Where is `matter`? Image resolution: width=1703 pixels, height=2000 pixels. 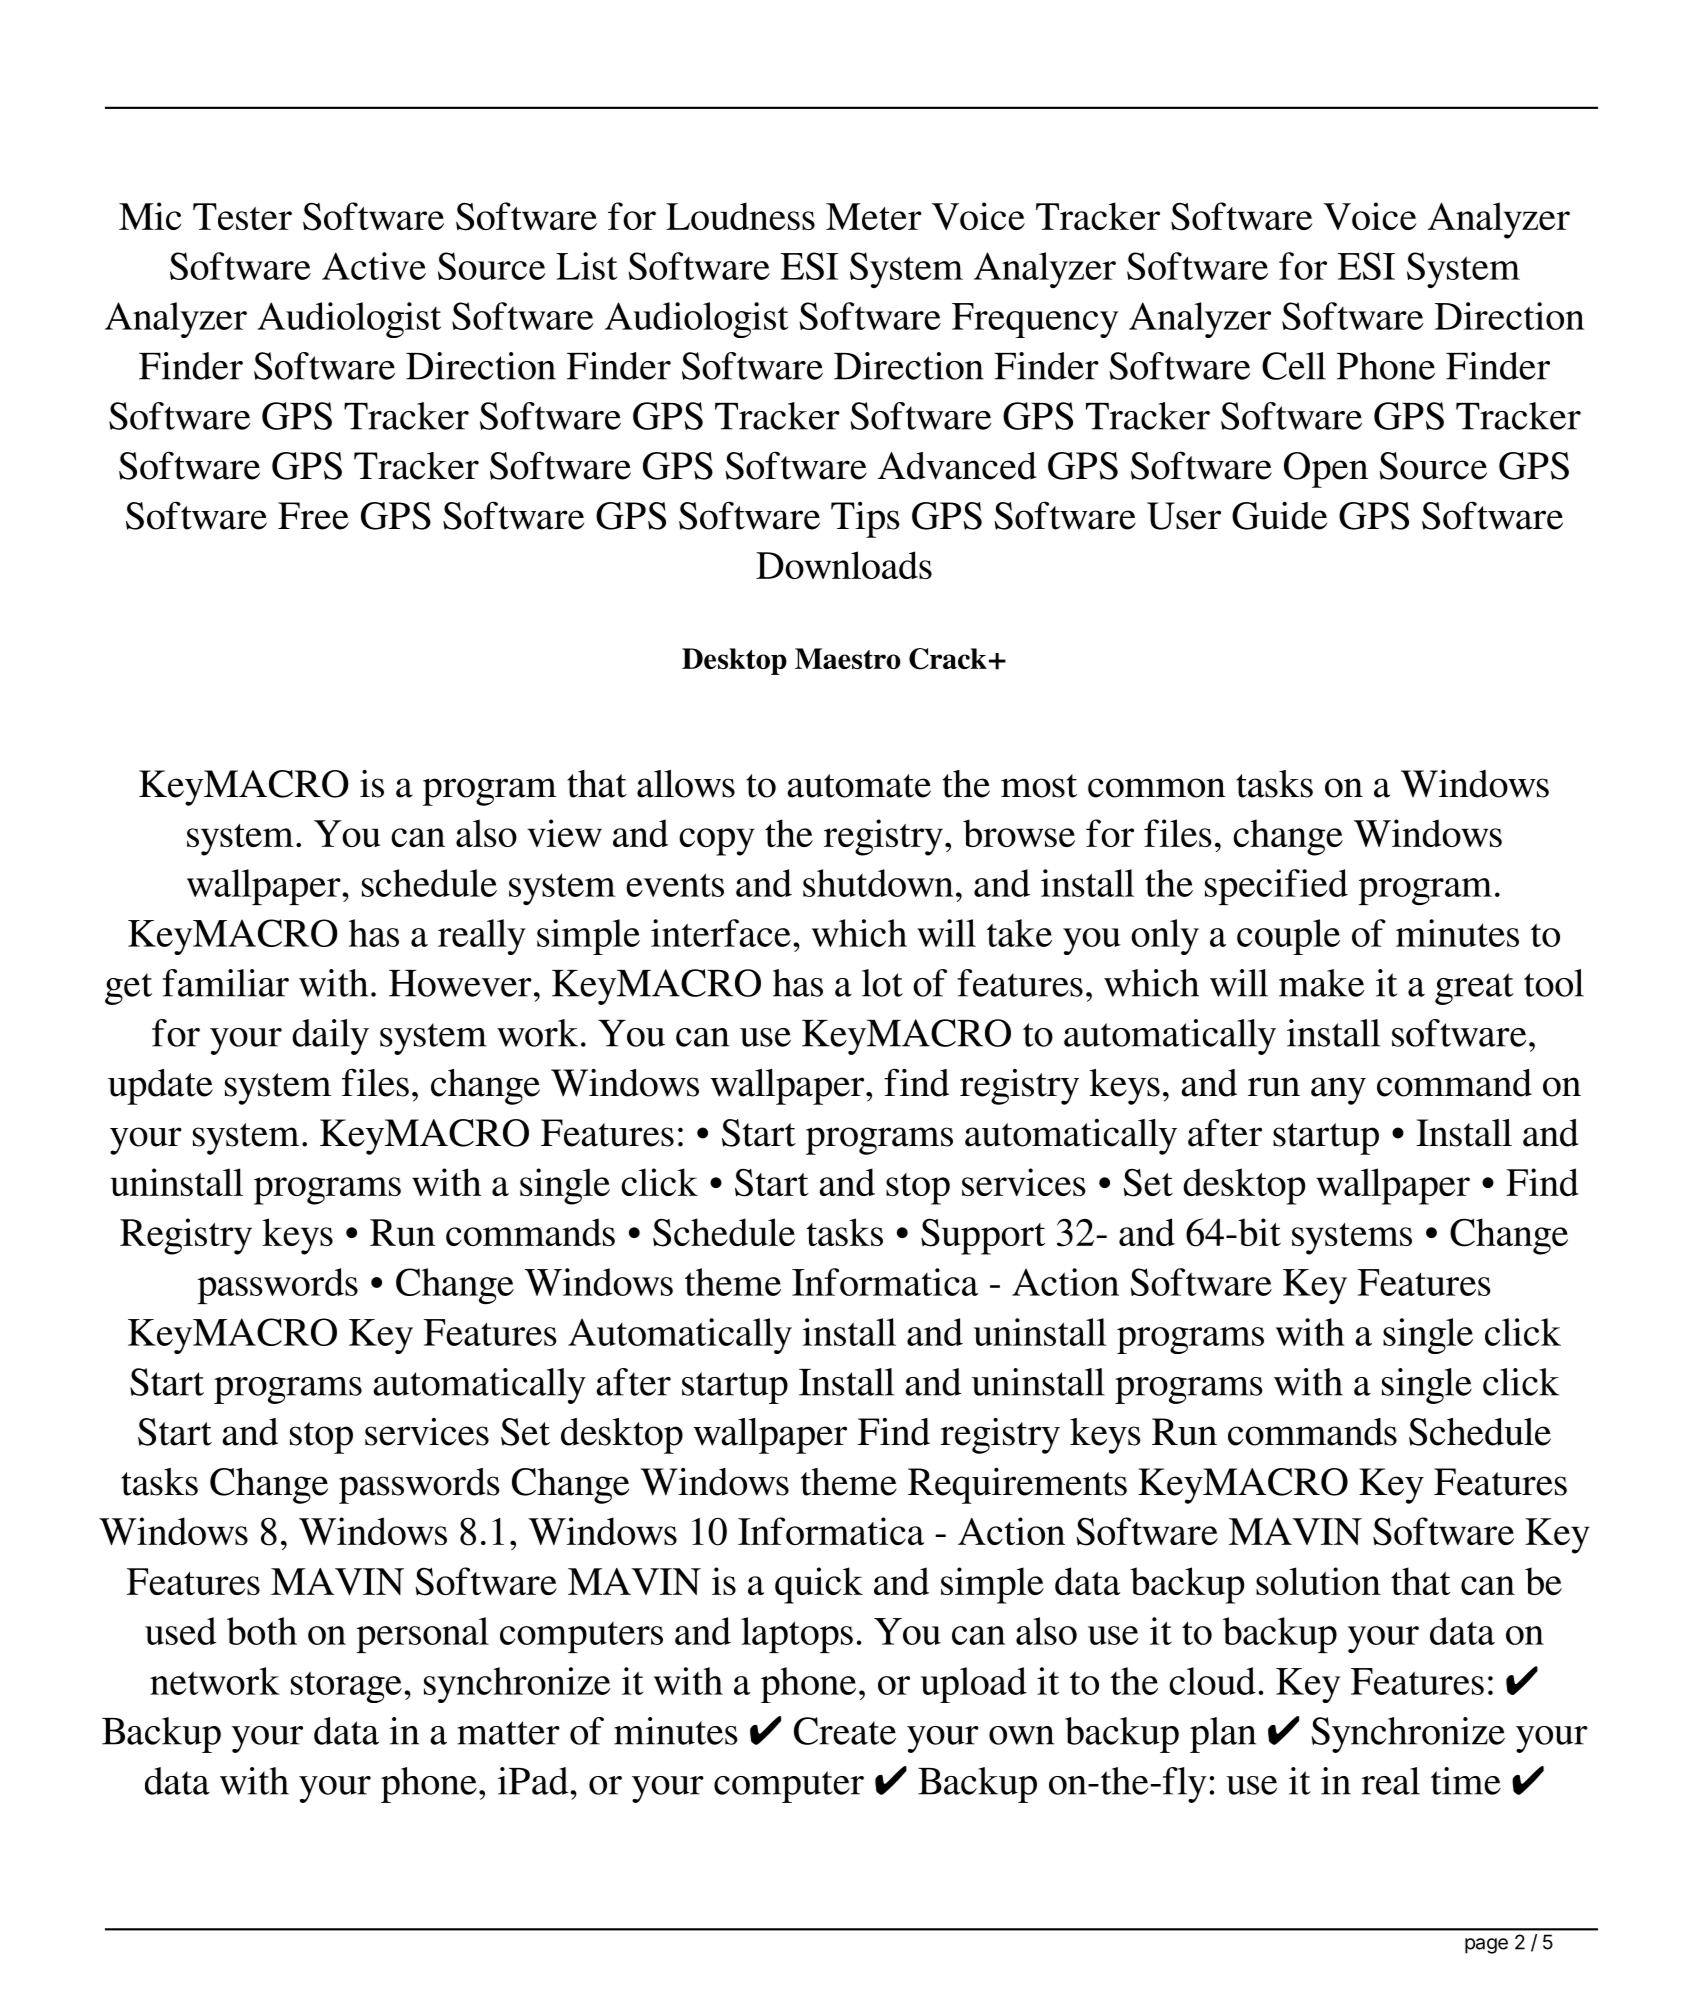
matter is located at coordinates (508, 1733).
